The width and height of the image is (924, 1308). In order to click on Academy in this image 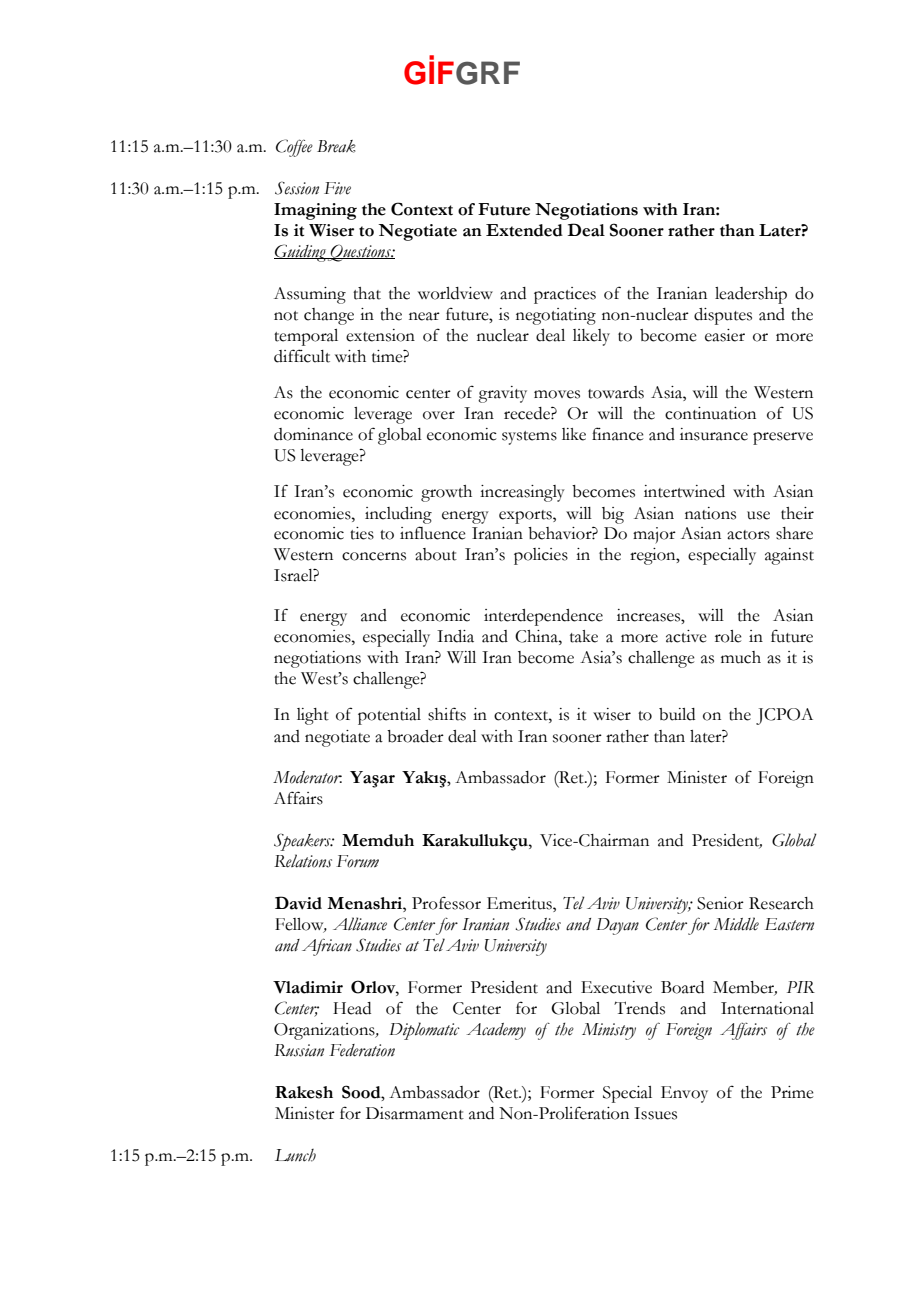, I will do `click(496, 1031)`.
